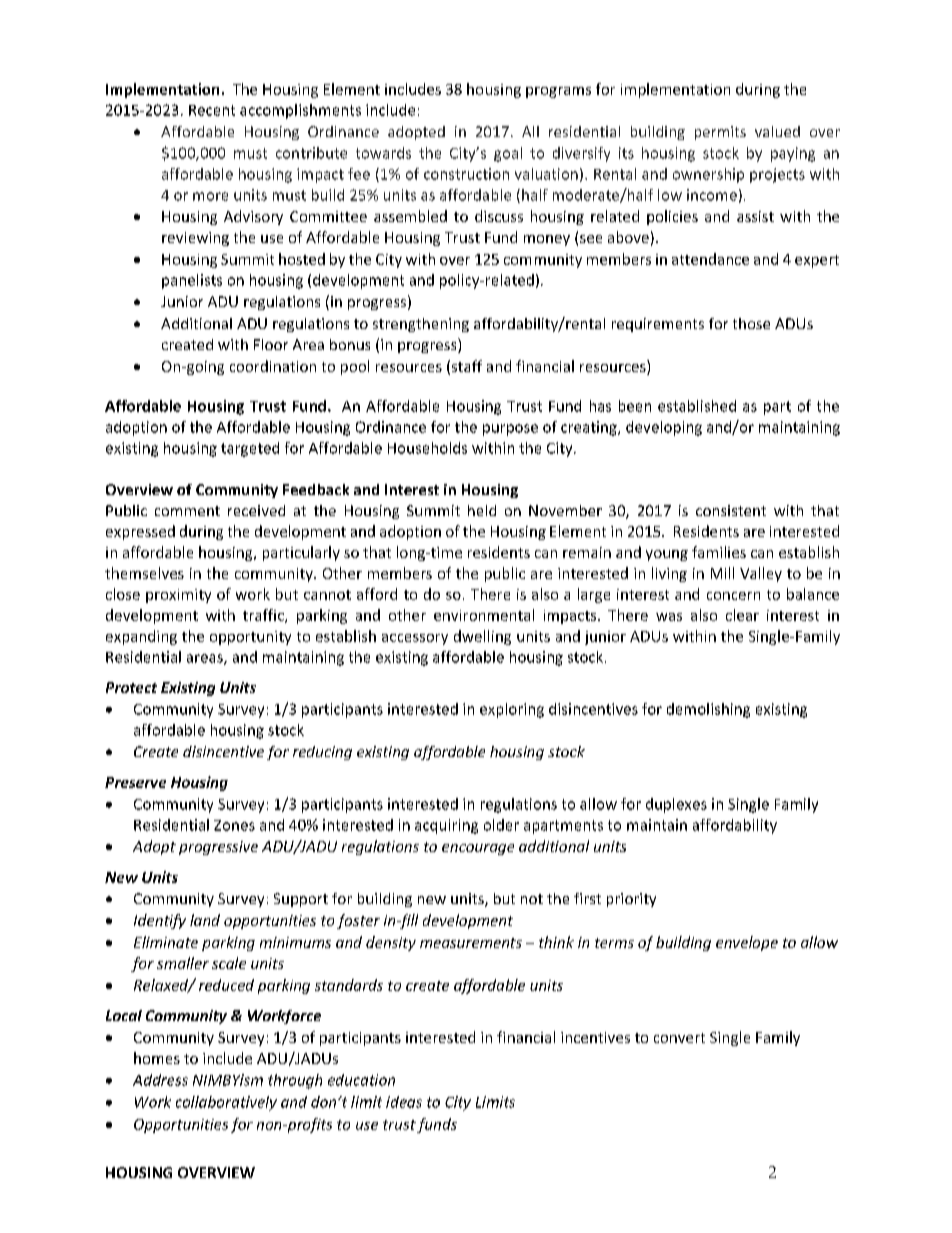 The height and width of the screenshot is (1233, 952). Describe the element at coordinates (484, 615) in the screenshot. I see `environmental` at that location.
